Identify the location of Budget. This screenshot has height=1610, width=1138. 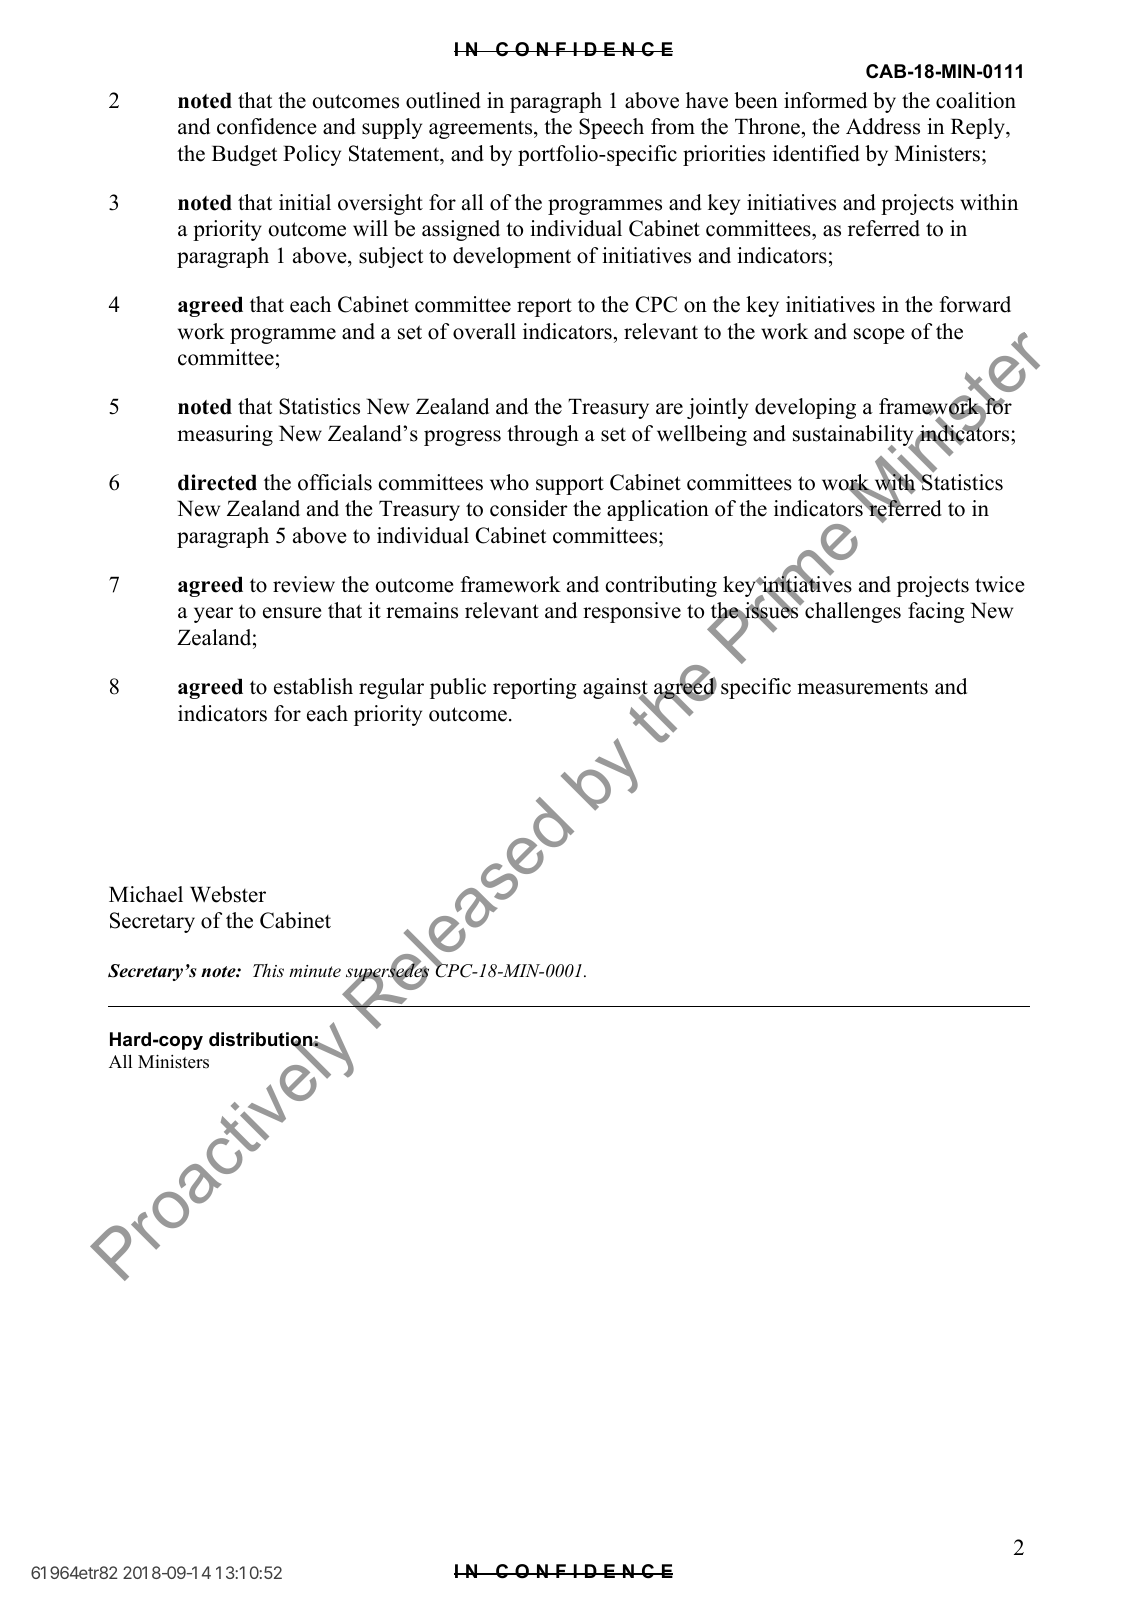
(244, 155).
